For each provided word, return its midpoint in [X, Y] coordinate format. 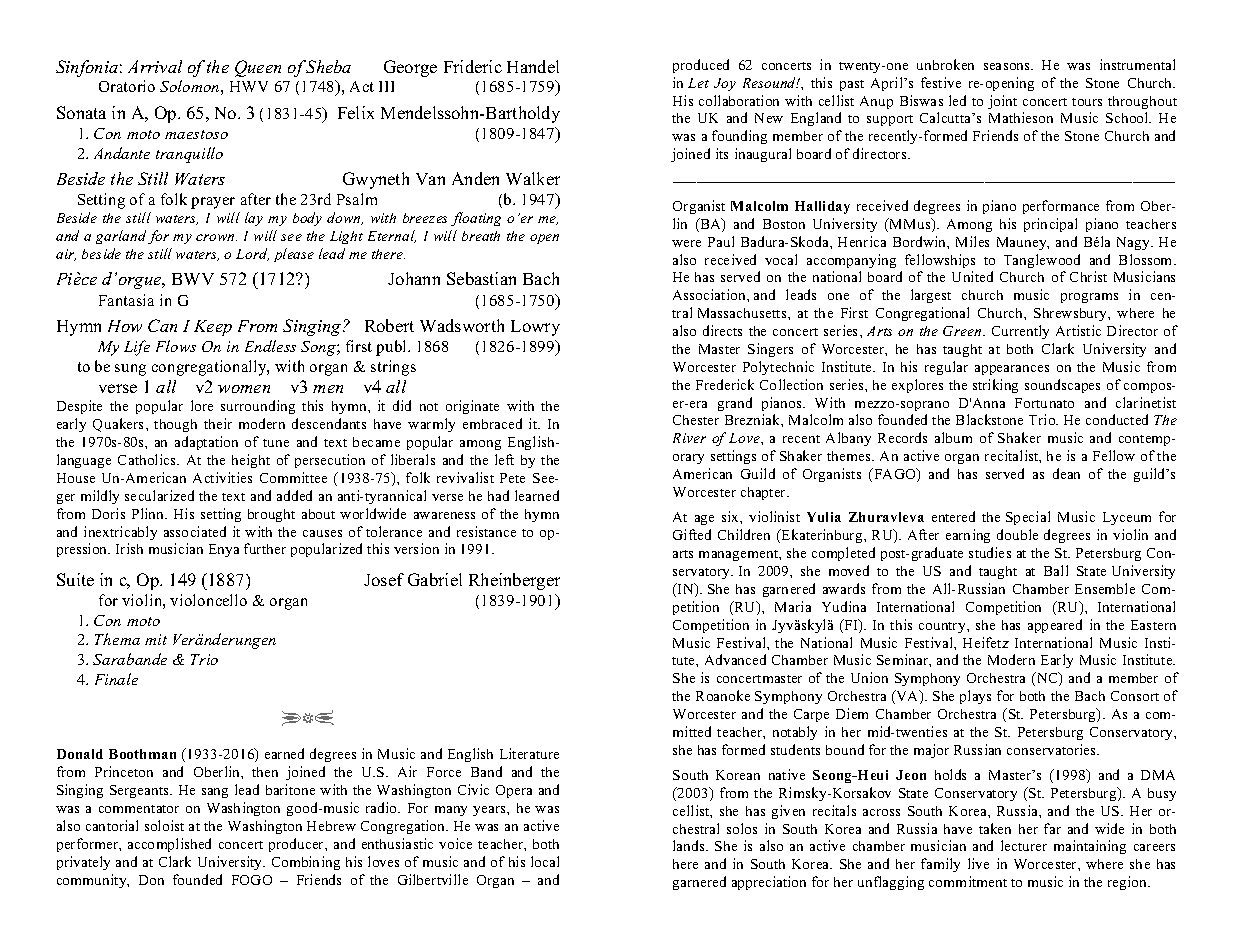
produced [701, 66]
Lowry [535, 328]
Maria [793, 606]
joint [1002, 102]
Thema [117, 639]
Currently [1020, 332]
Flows [176, 346]
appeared [1055, 626]
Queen [258, 68]
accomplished [169, 845]
